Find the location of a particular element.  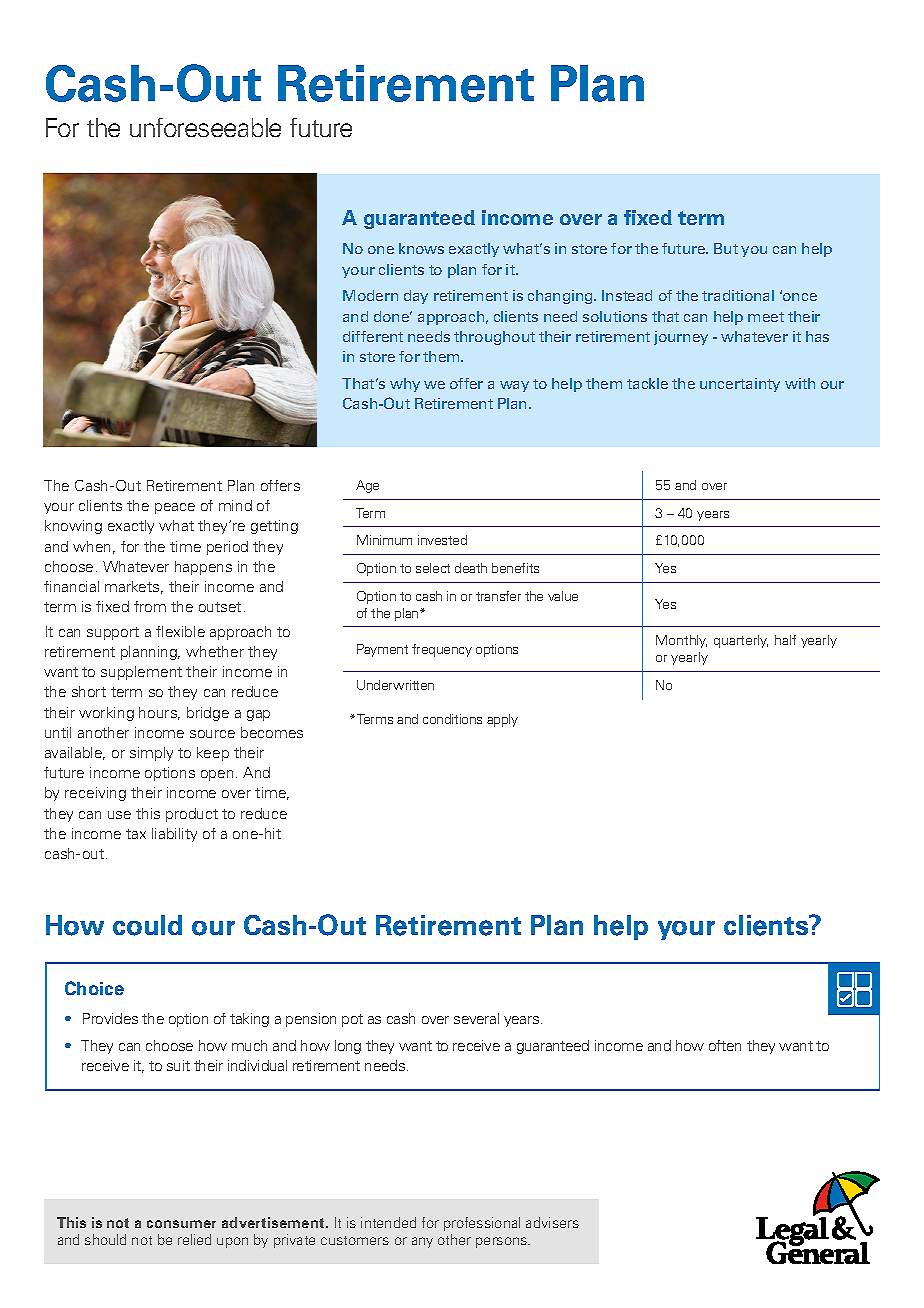

But is located at coordinates (726, 248).
